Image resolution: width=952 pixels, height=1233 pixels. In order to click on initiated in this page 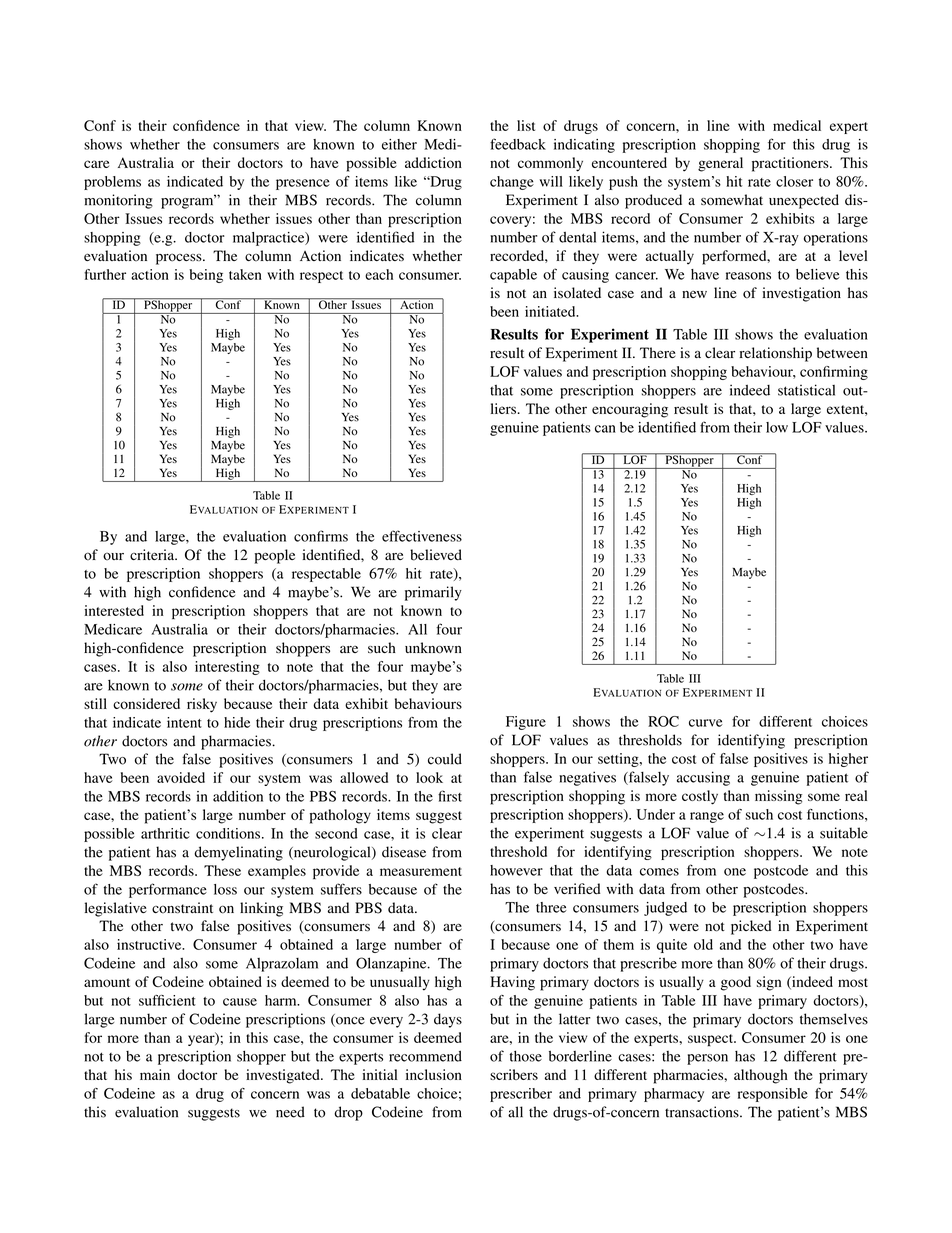, I will do `click(551, 311)`.
